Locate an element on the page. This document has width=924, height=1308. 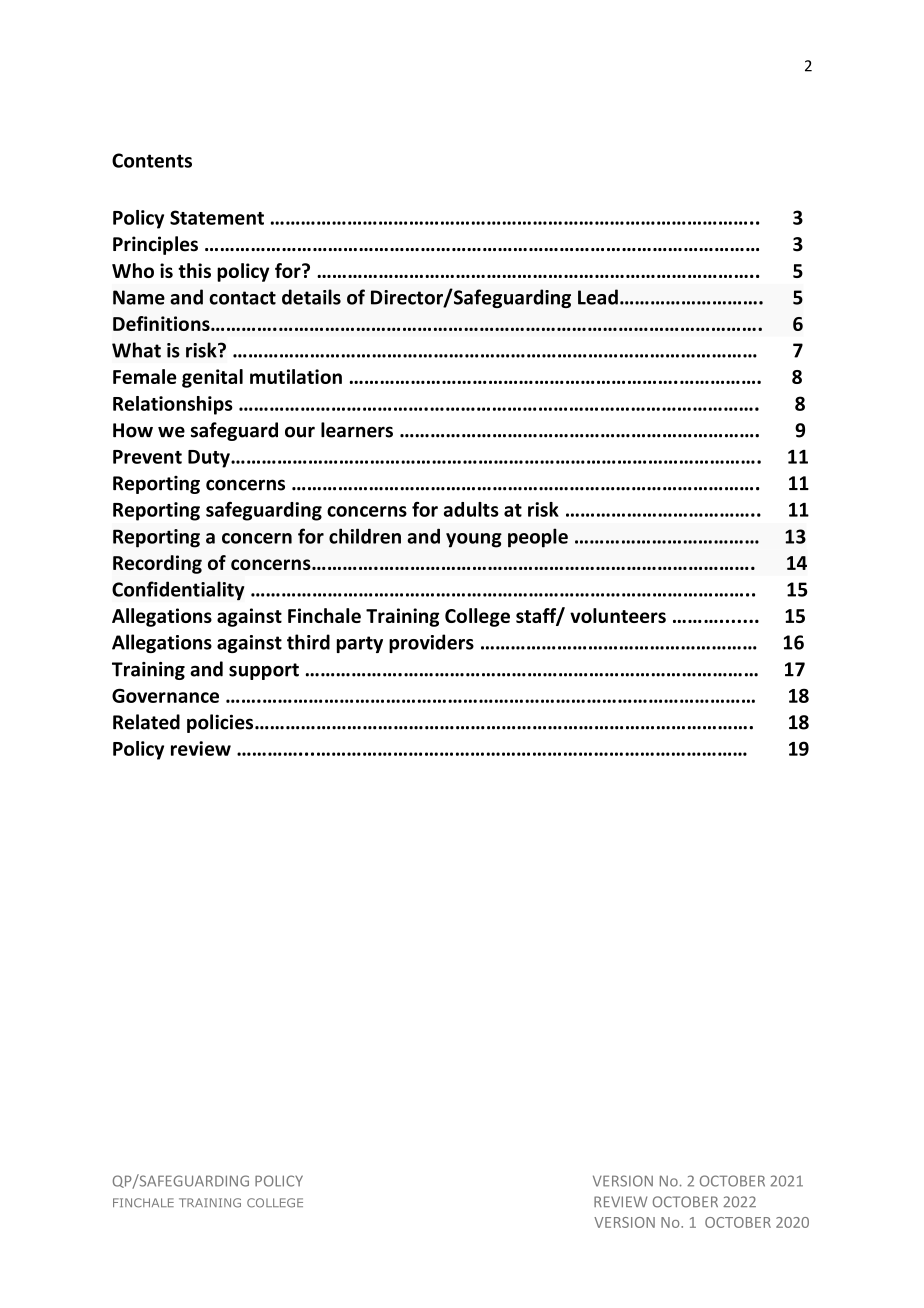
adults is located at coordinates (471, 509).
